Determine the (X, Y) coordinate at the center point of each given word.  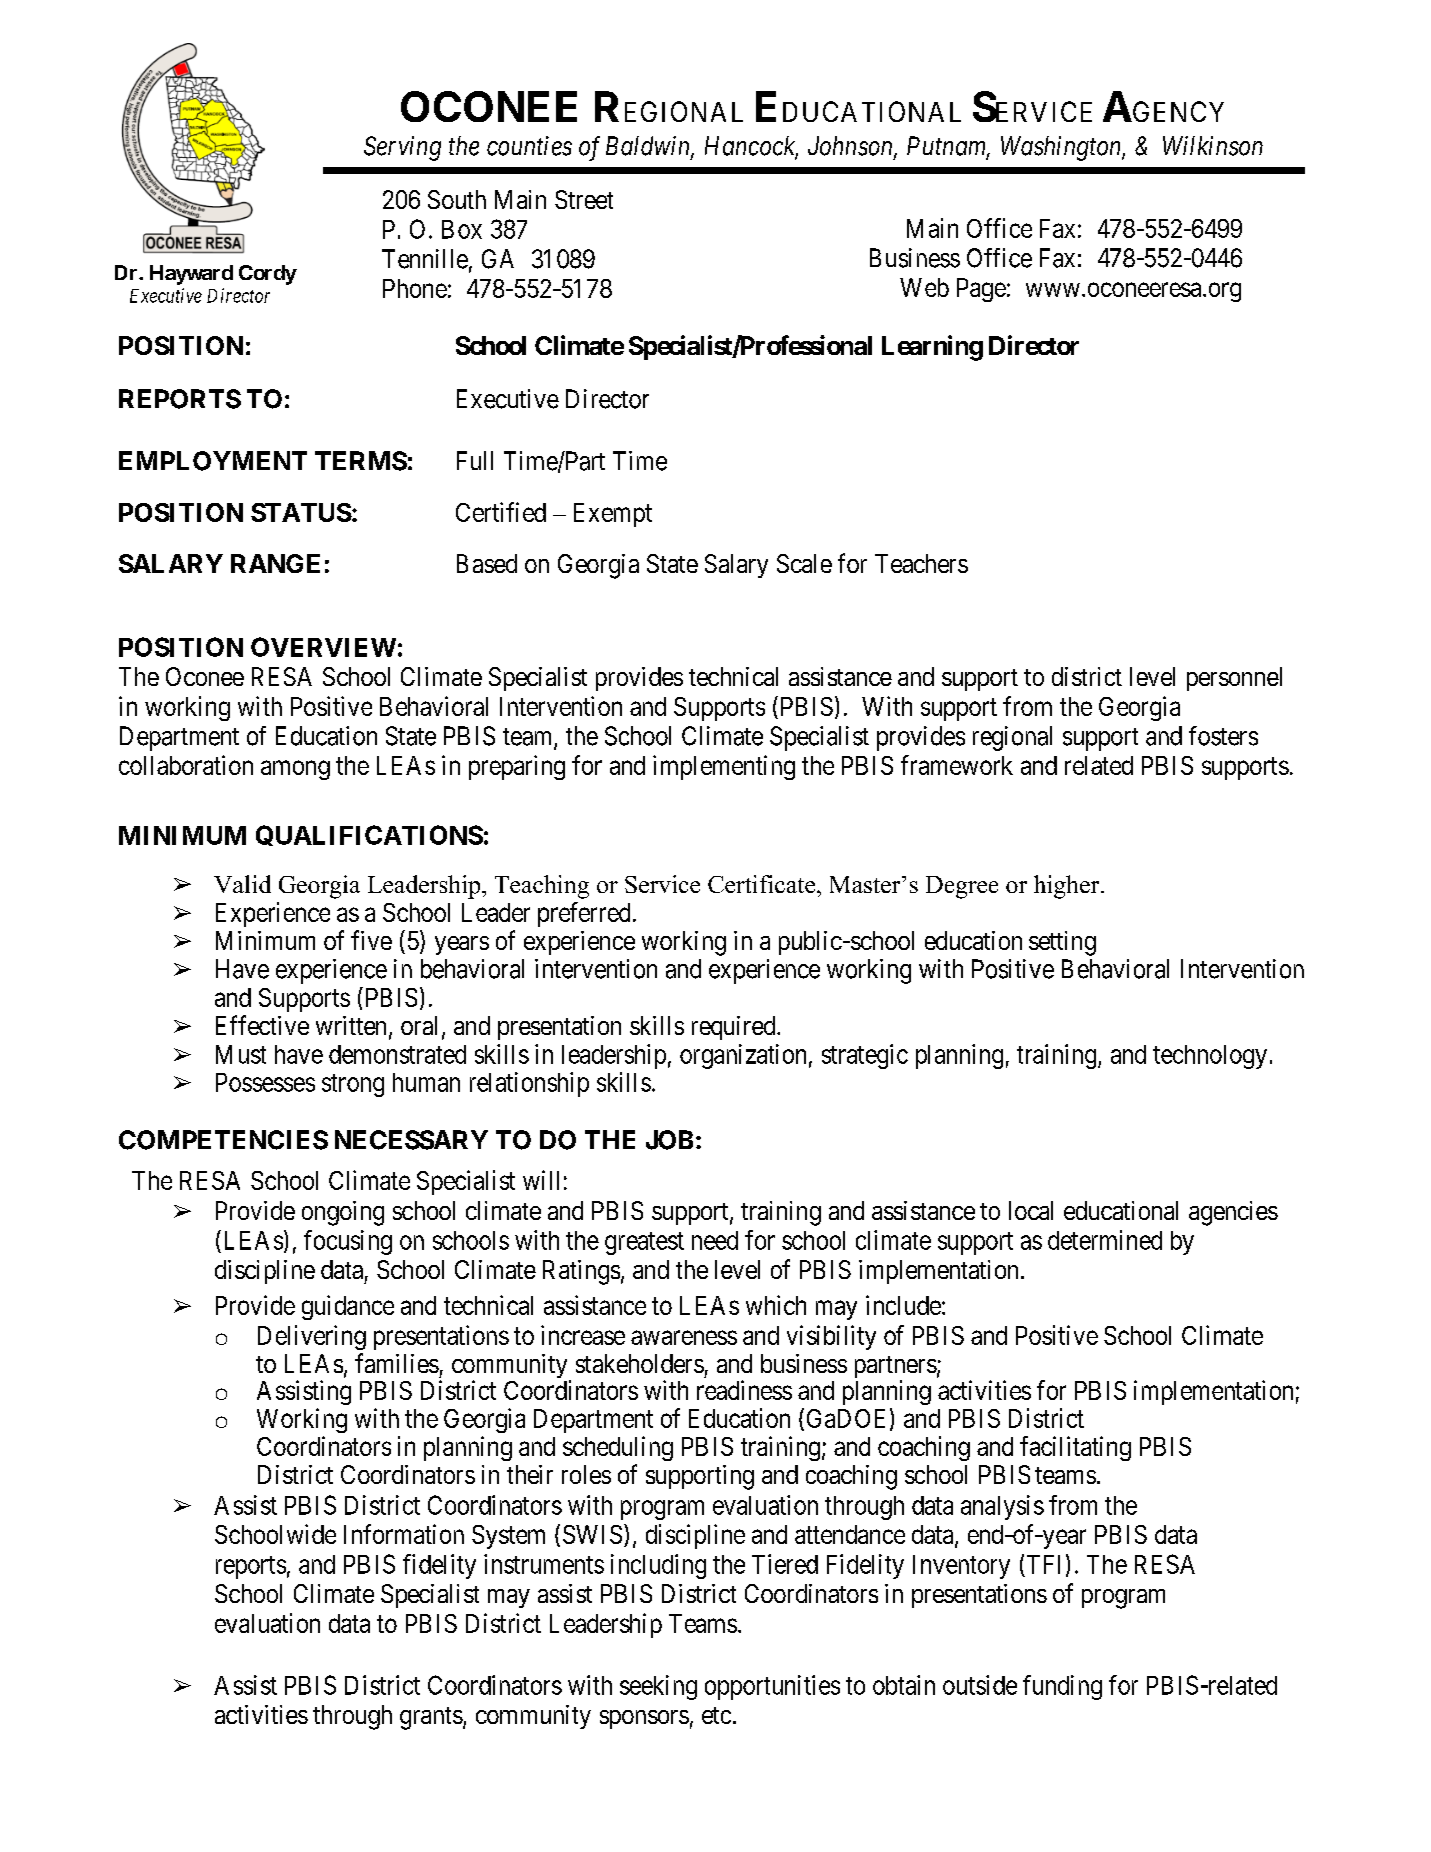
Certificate (763, 884)
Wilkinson (1213, 146)
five (371, 940)
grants (431, 1718)
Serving (402, 148)
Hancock (751, 147)
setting (1062, 943)
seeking (658, 1687)
